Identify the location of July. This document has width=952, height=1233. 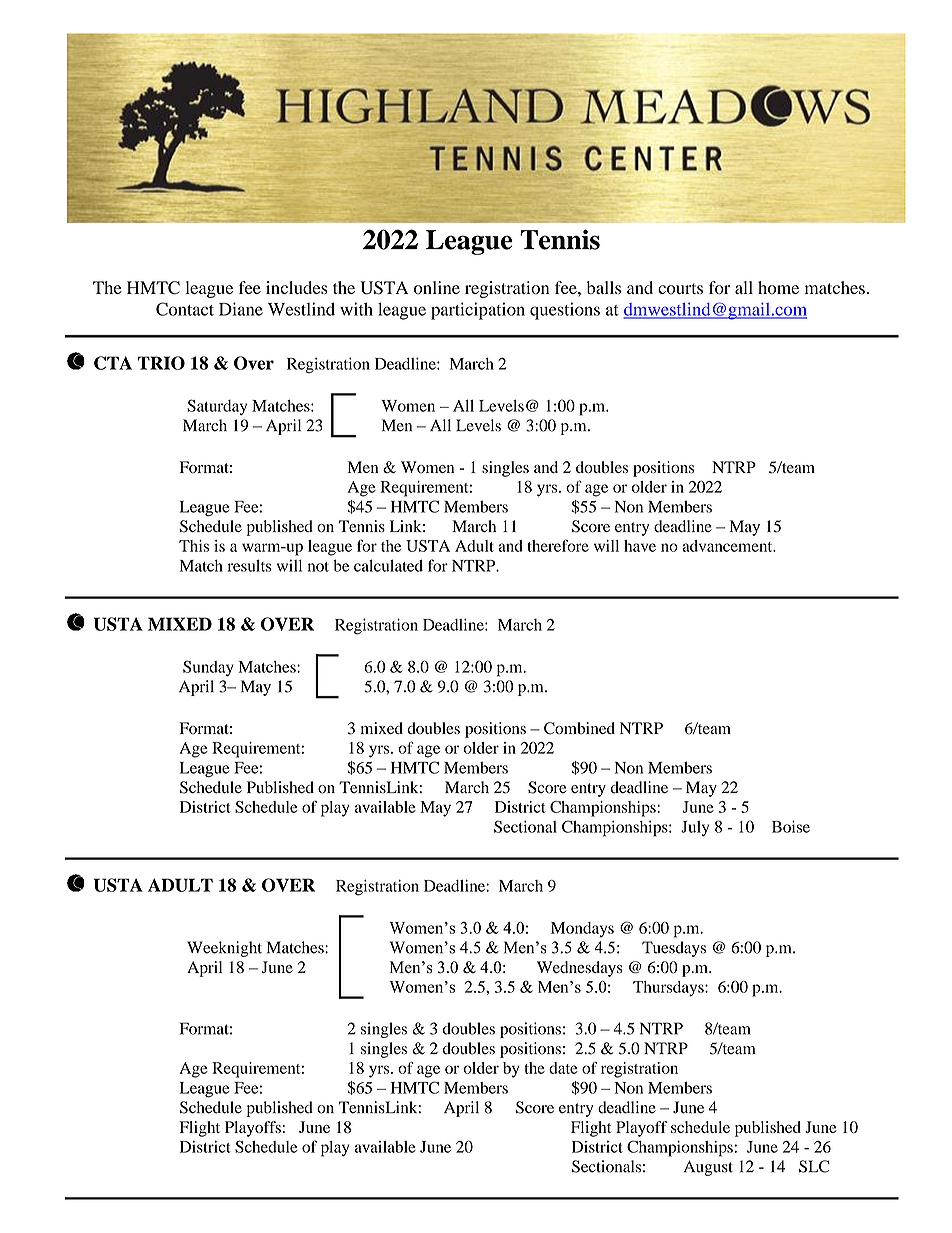
(695, 828).
